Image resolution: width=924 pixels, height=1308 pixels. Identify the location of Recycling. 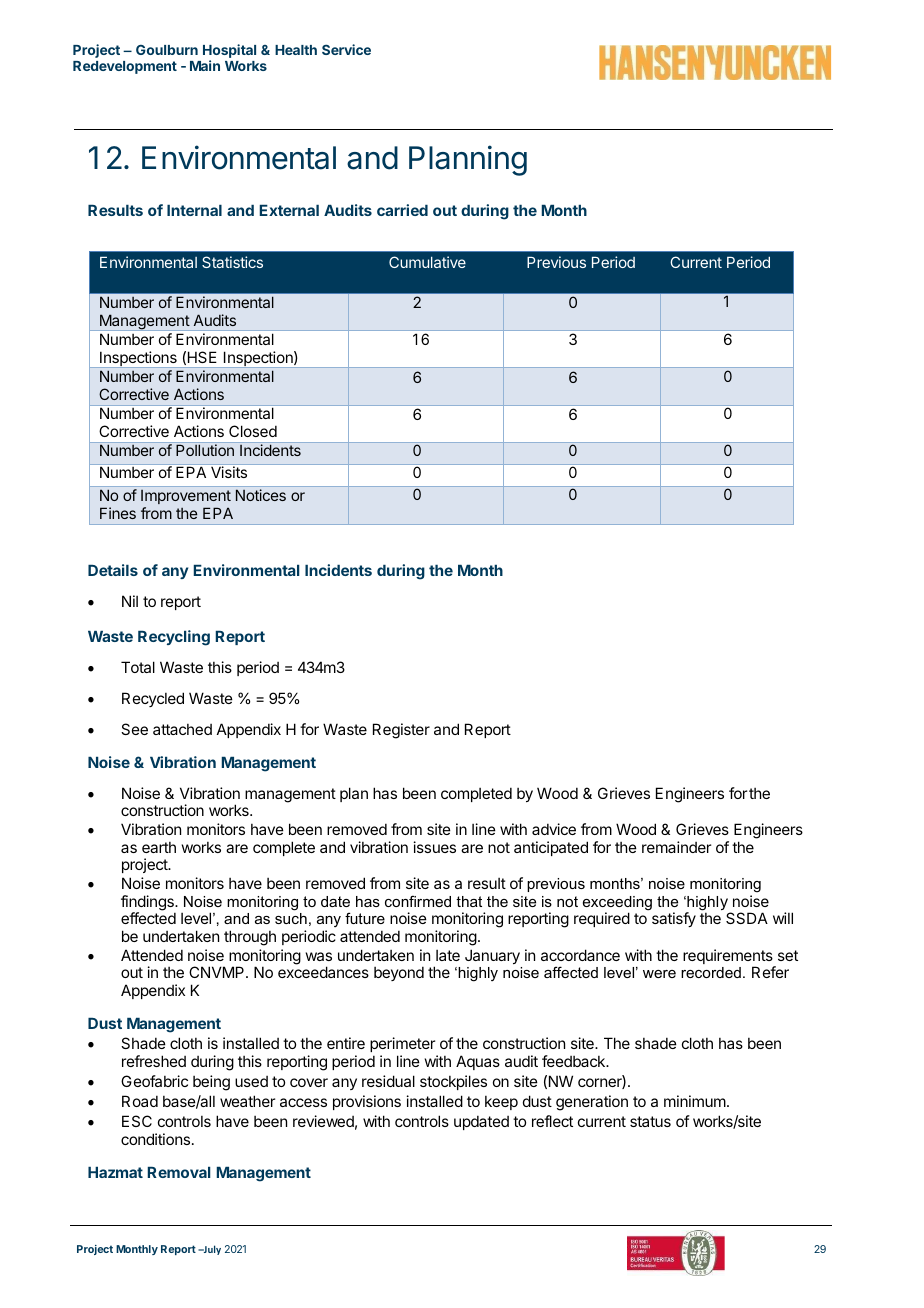
(174, 638).
